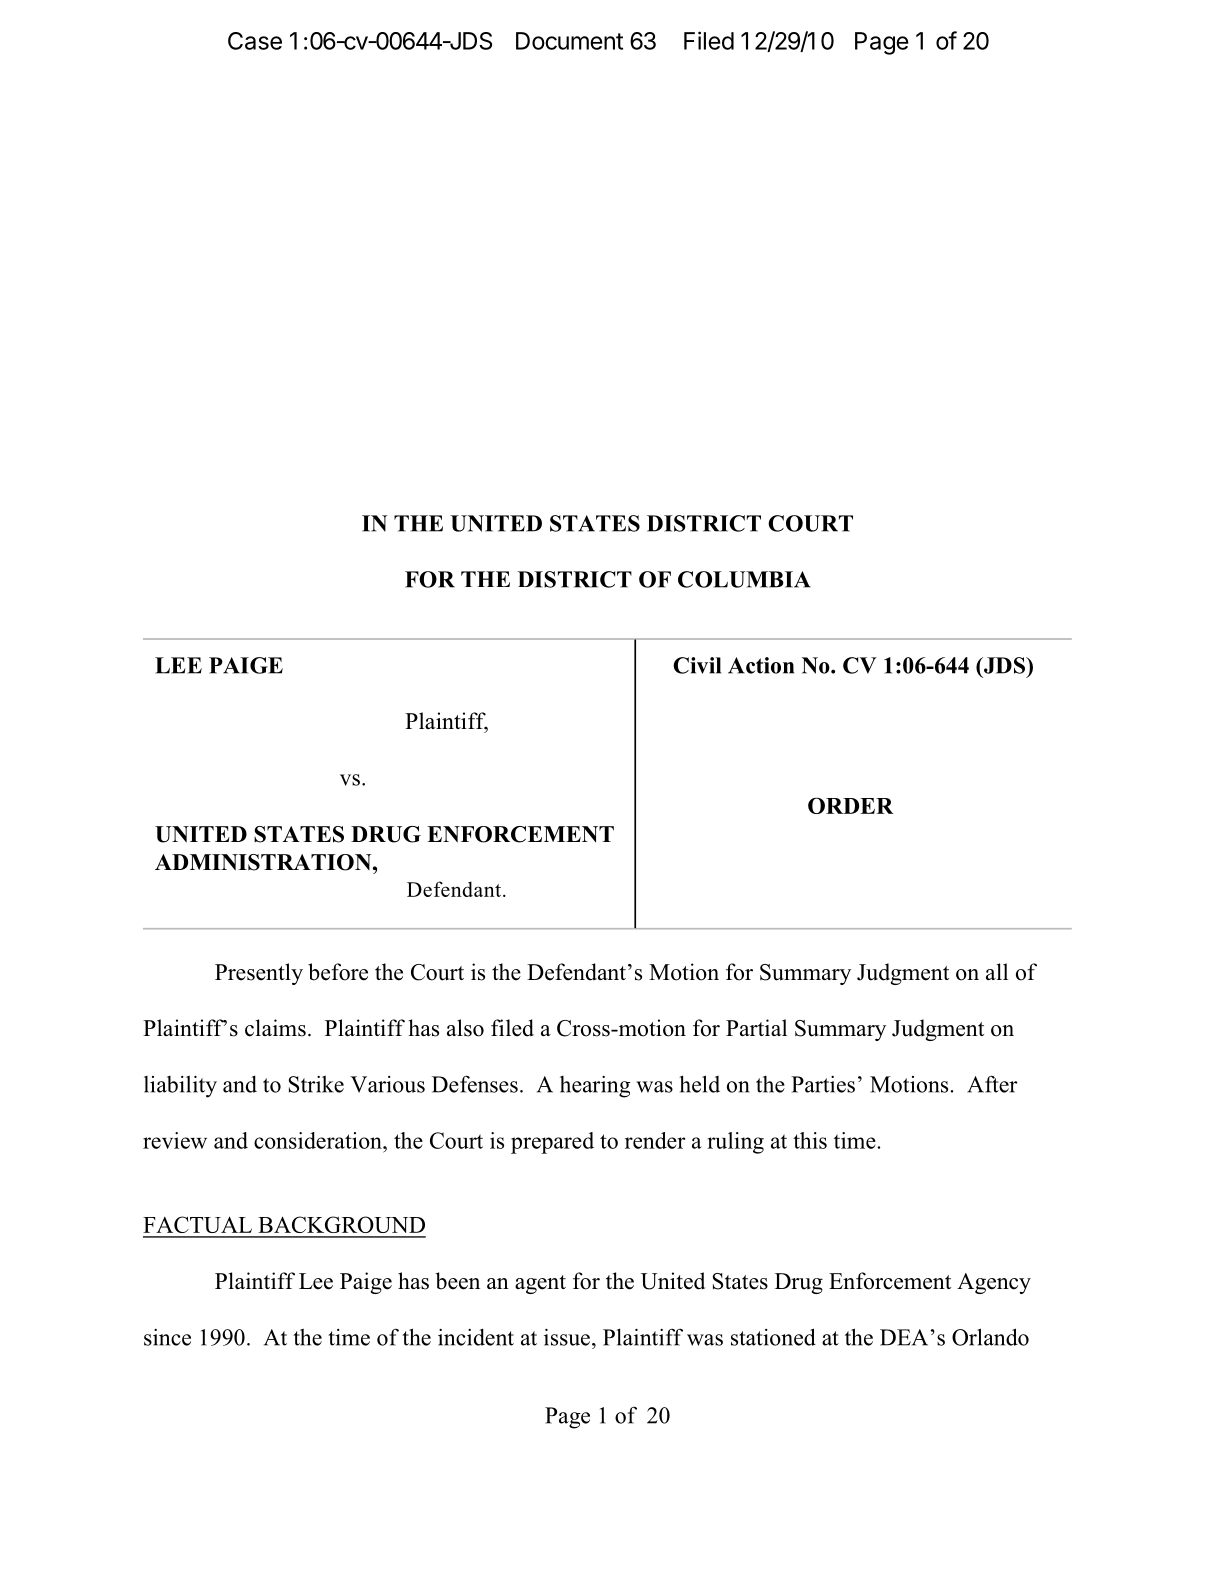 This document has height=1572, width=1215. I want to click on Case, so click(255, 41).
